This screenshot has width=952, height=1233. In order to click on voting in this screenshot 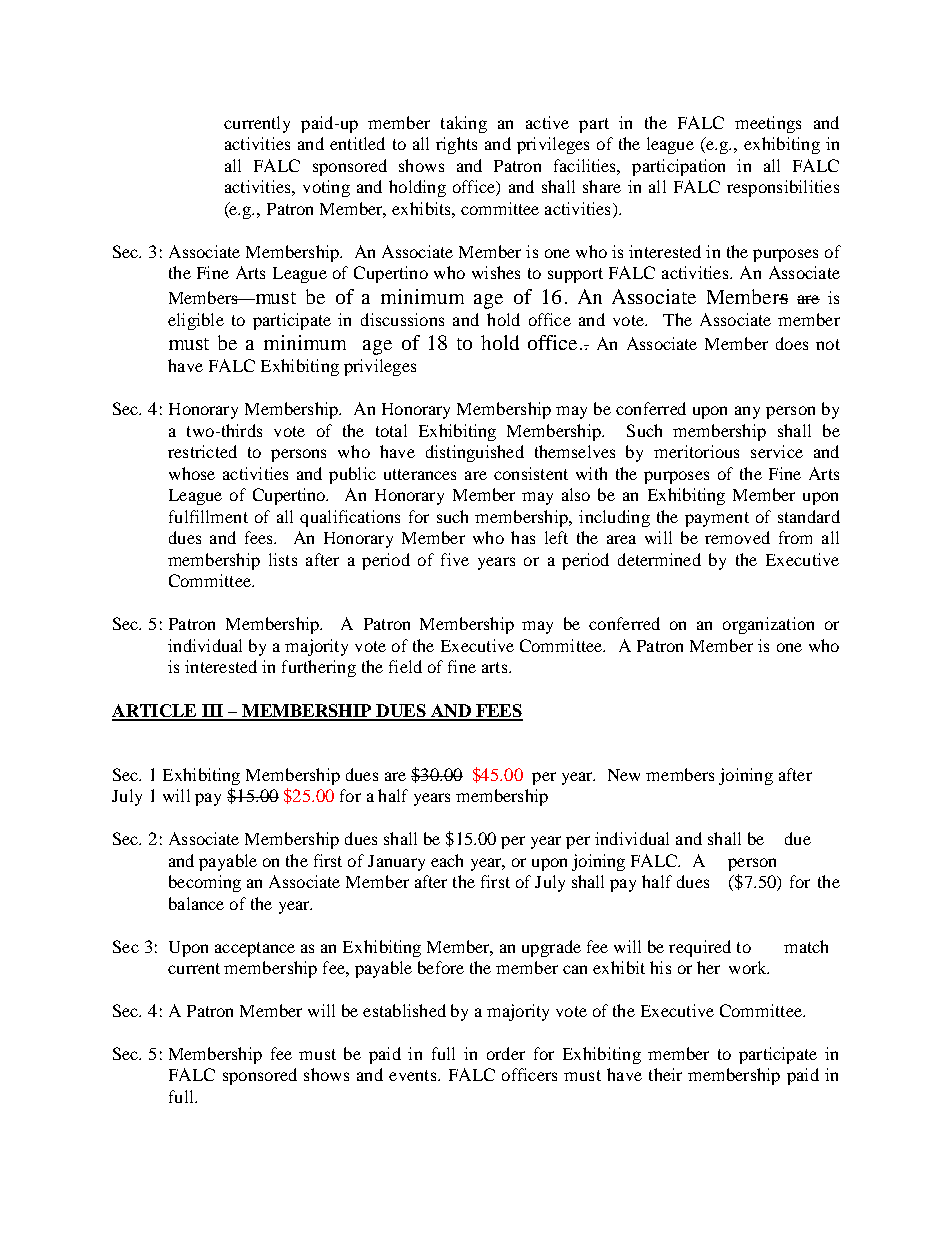, I will do `click(326, 188)`.
